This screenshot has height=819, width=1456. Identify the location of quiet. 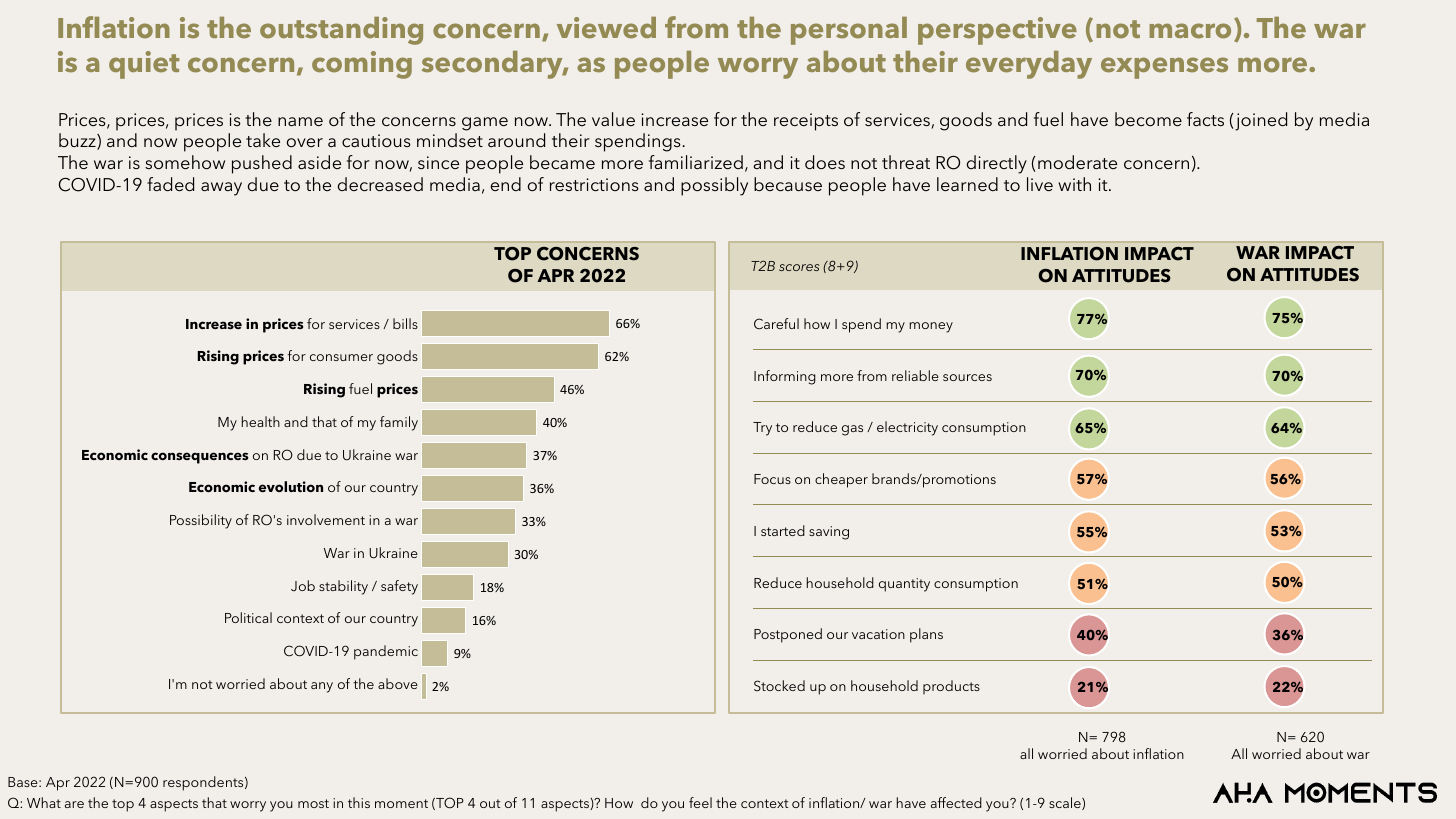
(144, 65).
